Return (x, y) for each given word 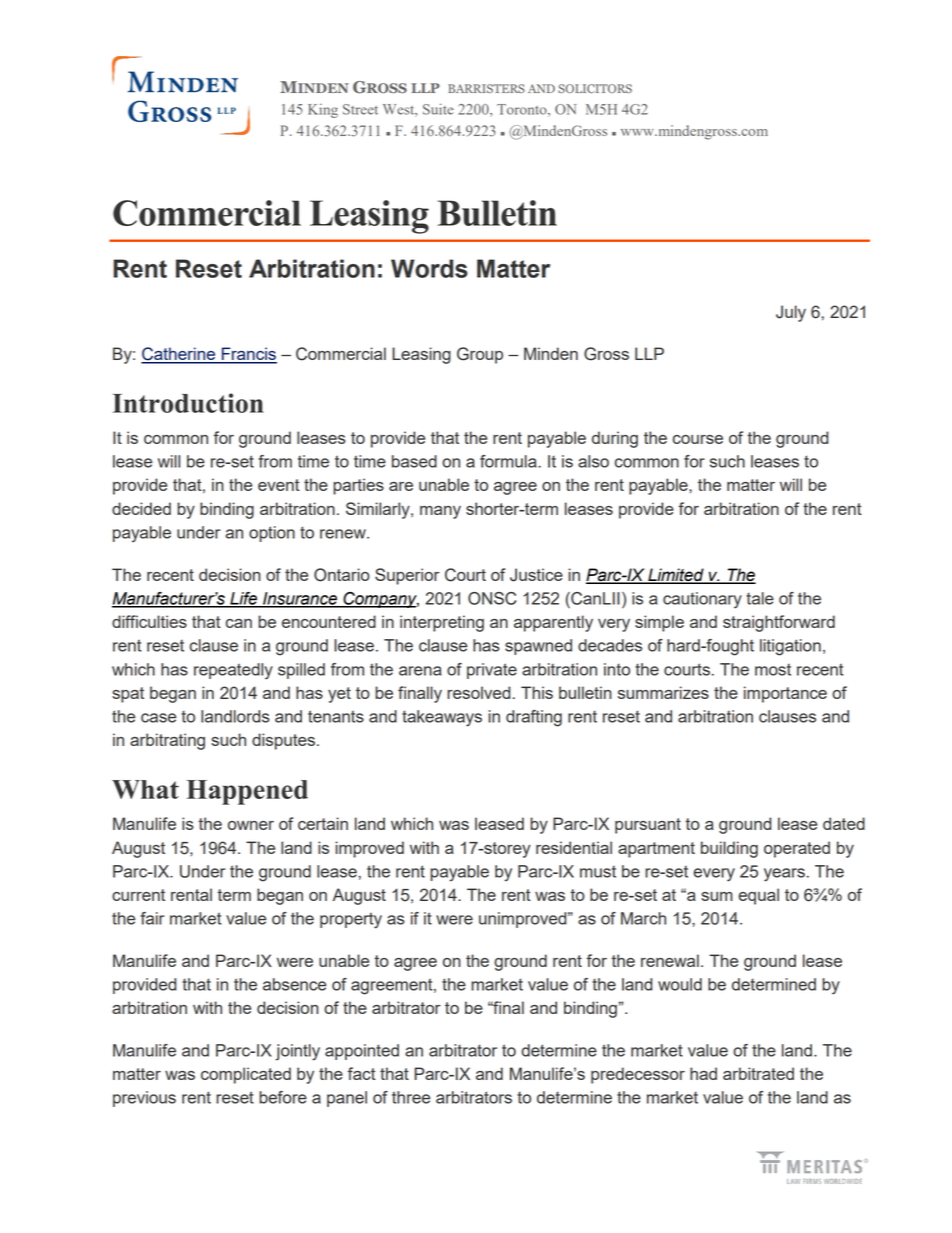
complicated (246, 1075)
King (323, 110)
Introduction (188, 403)
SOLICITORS (595, 89)
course (698, 439)
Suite (438, 109)
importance (785, 694)
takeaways (442, 718)
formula (509, 461)
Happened (247, 792)
